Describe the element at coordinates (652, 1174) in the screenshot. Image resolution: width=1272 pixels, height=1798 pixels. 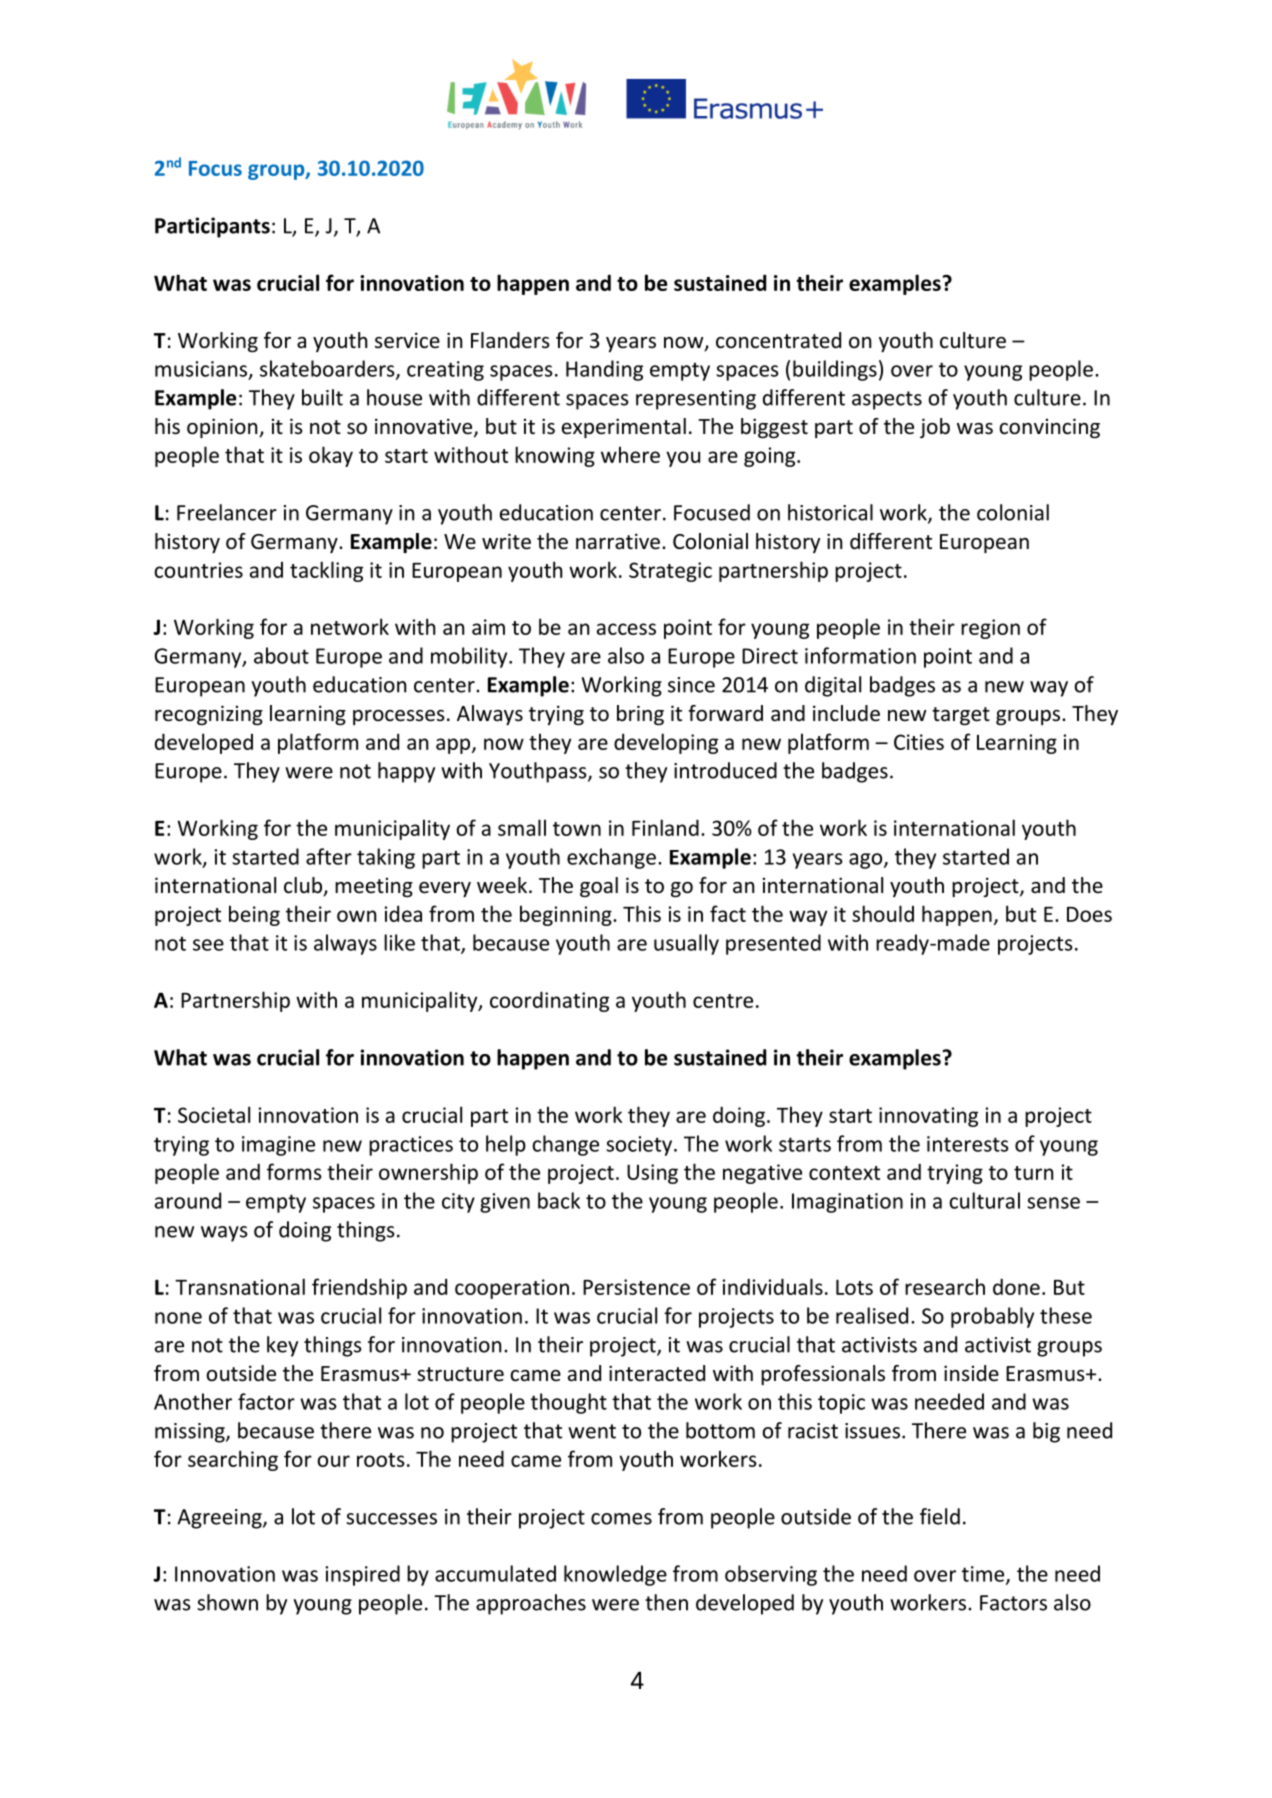
I see `Using` at that location.
